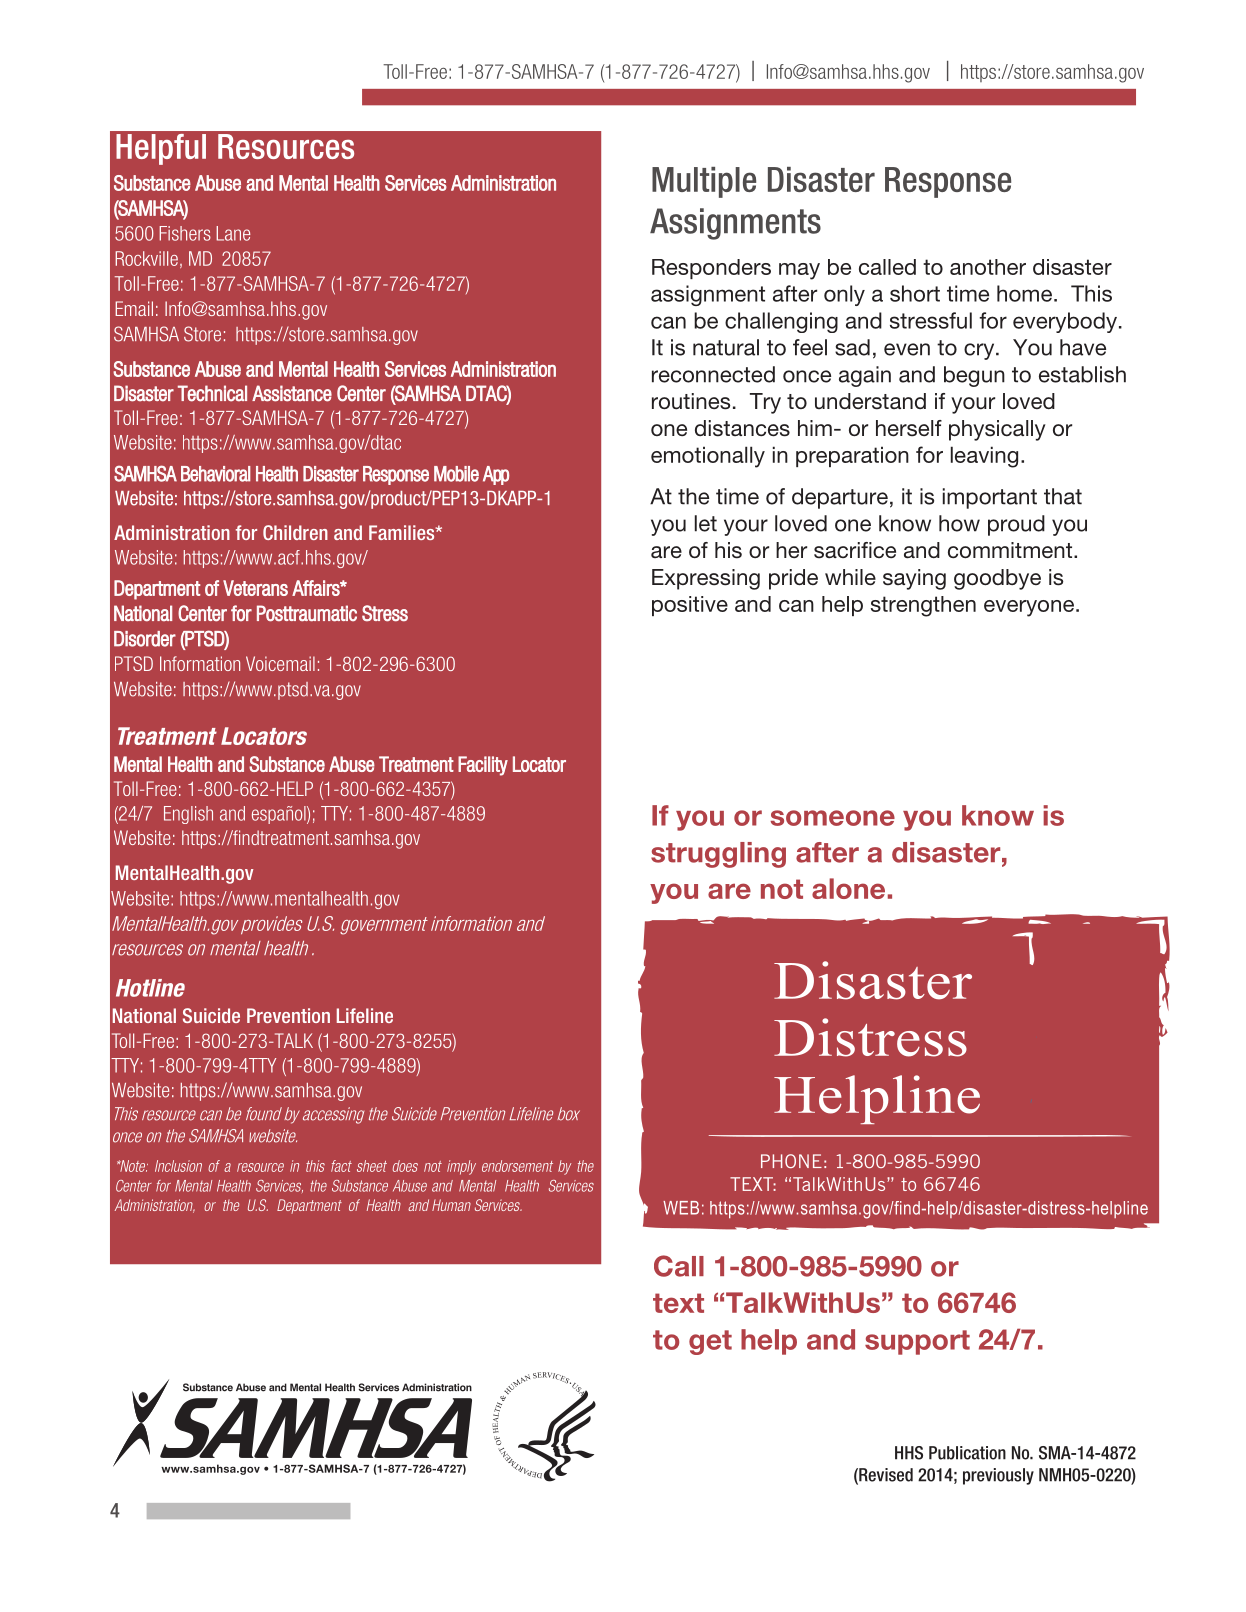  Describe the element at coordinates (690, 606) in the page. I see `positive` at that location.
